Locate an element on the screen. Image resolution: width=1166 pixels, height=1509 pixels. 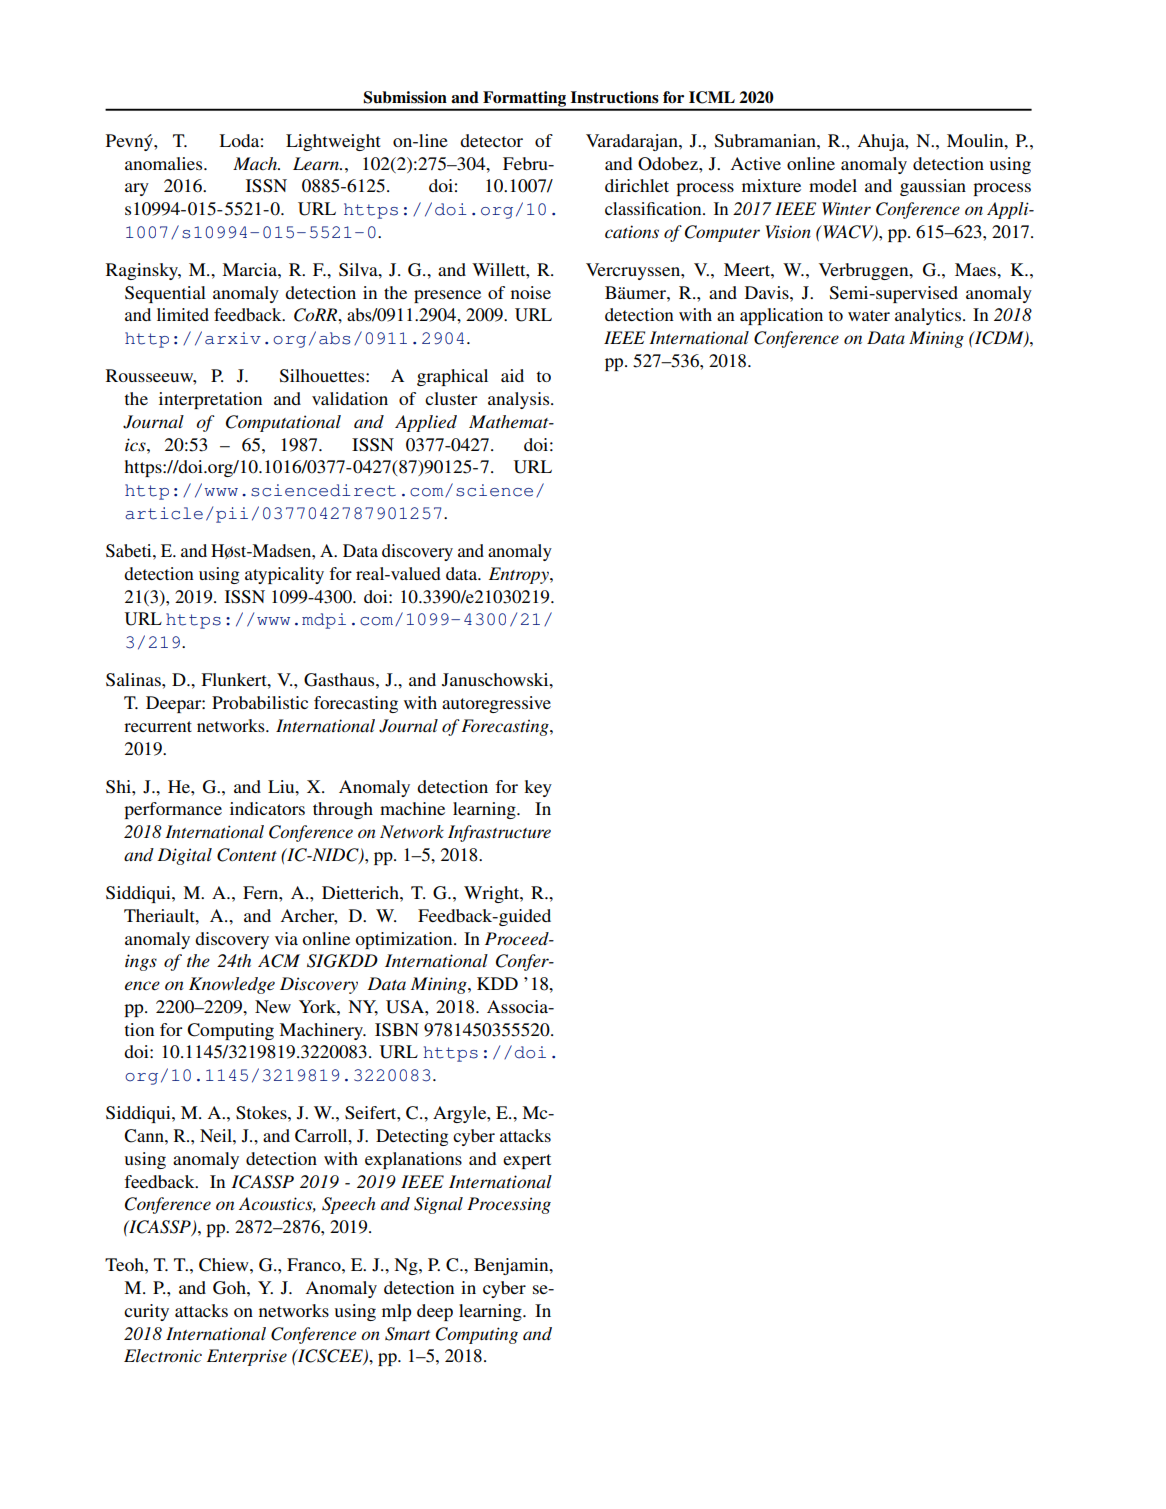
Probabilistic is located at coordinates (260, 702).
